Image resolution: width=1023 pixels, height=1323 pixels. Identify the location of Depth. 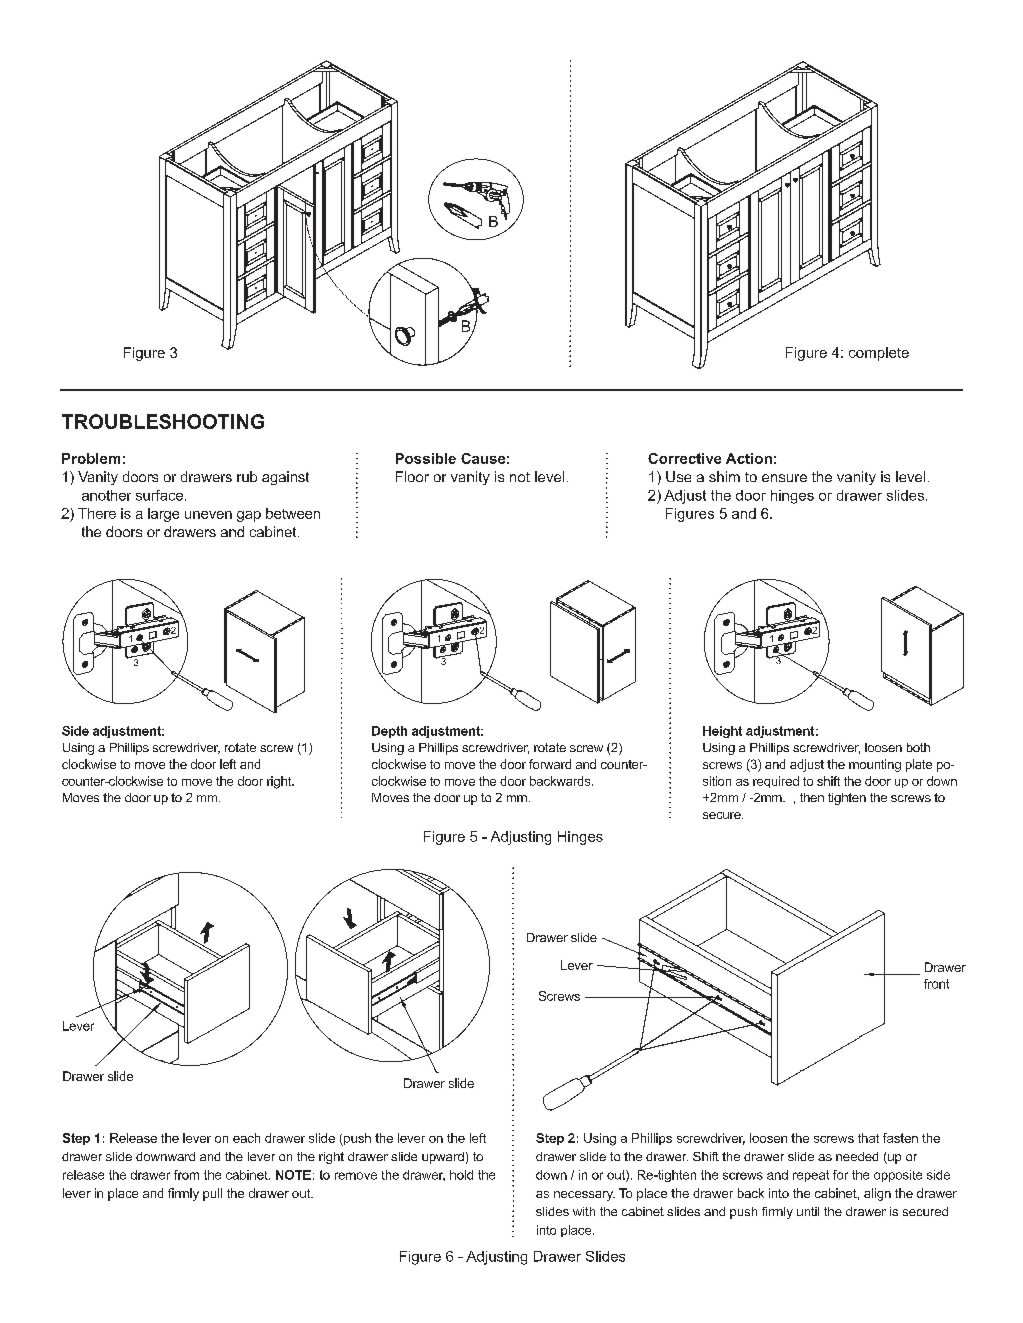
(389, 732).
